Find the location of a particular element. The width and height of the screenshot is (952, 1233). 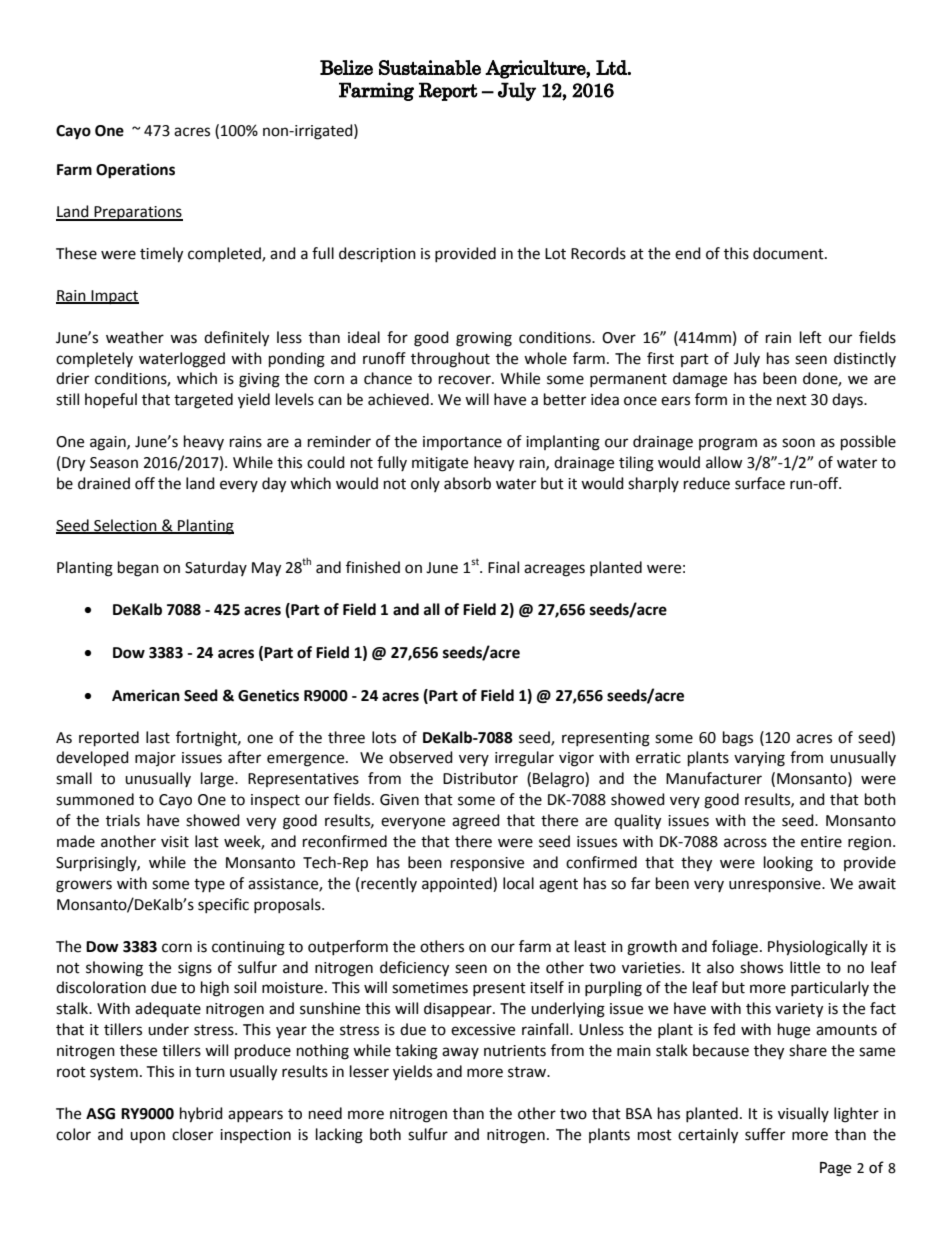

Sustainable is located at coordinates (430, 67).
